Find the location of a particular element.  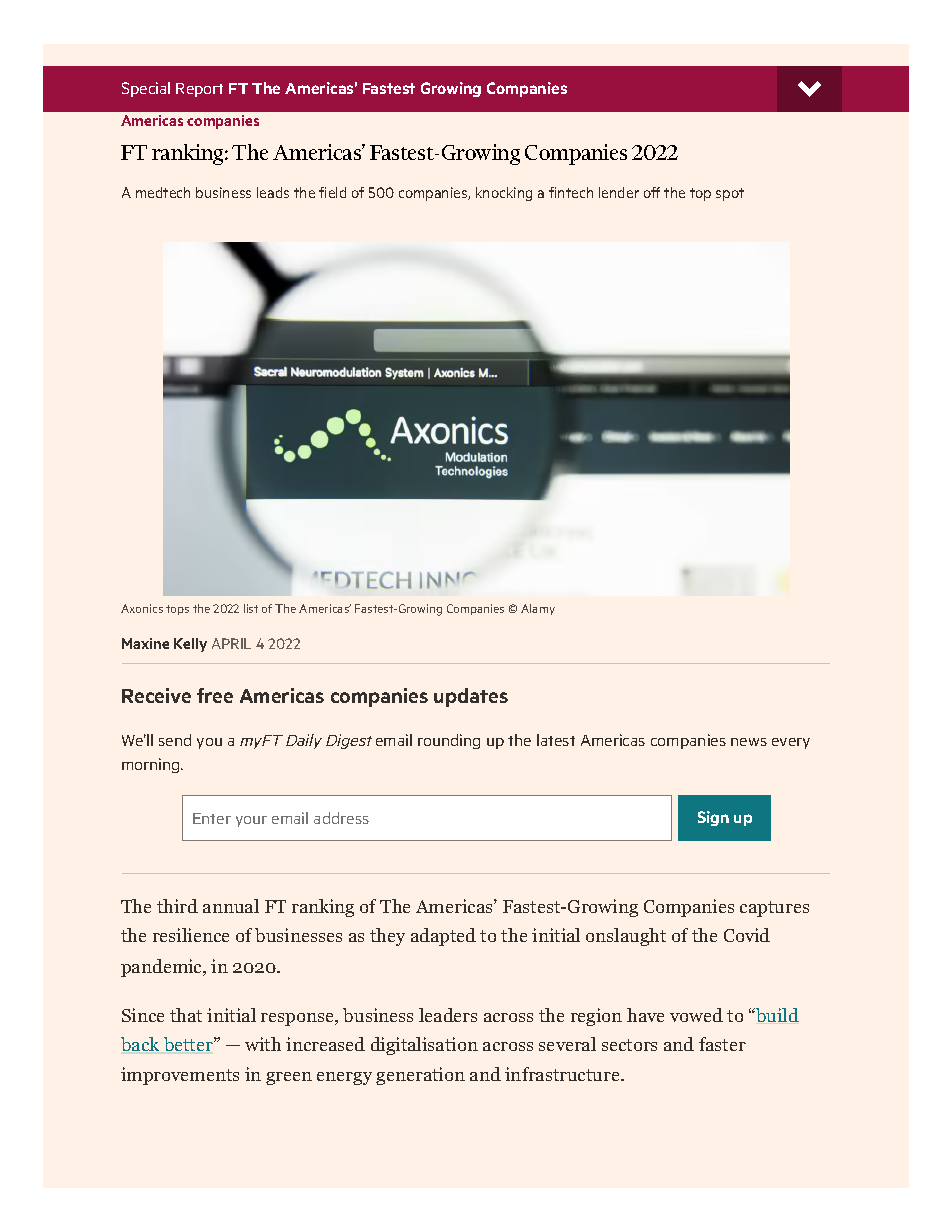

list is located at coordinates (251, 608).
